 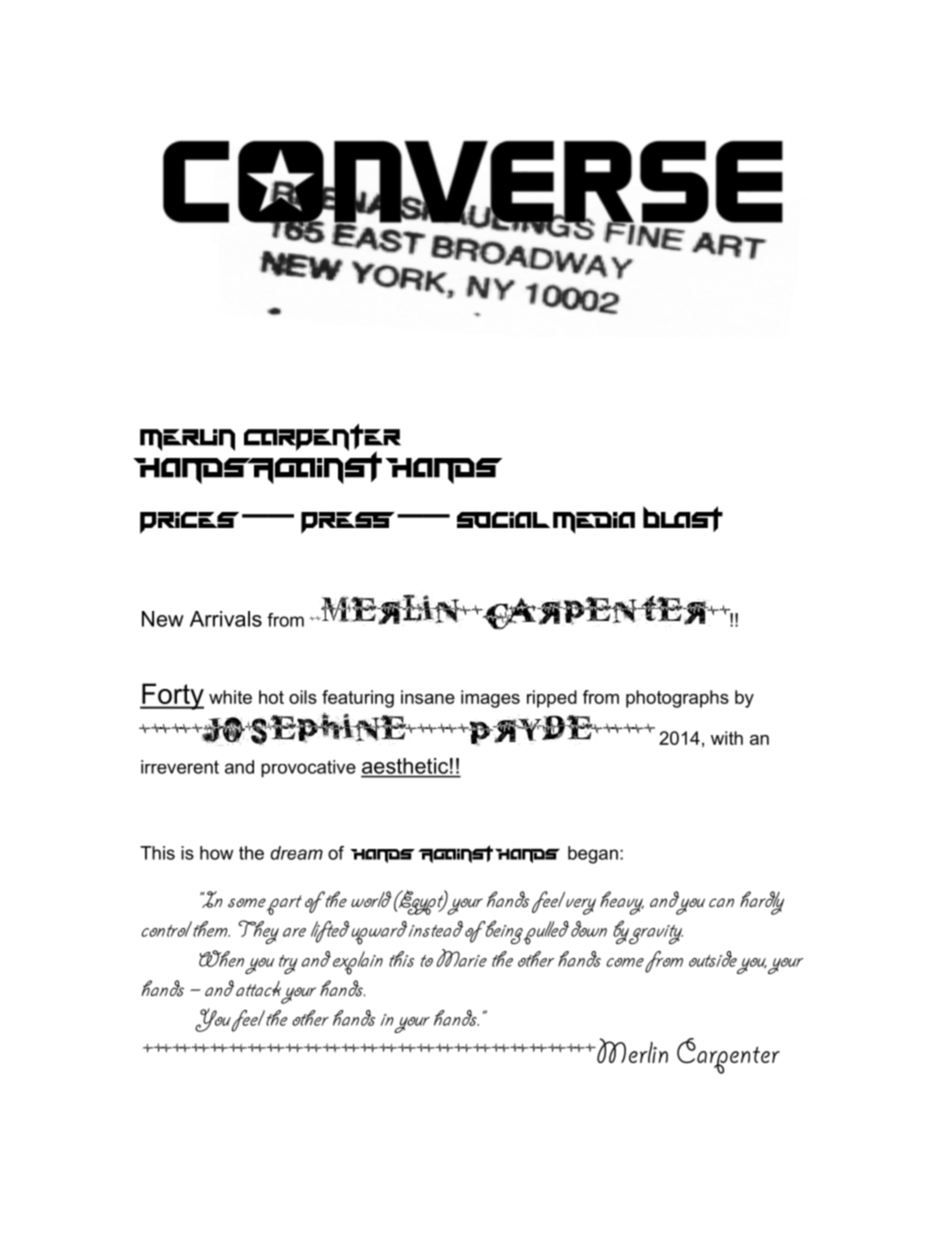 I want to click on Arrivals, so click(x=226, y=619).
